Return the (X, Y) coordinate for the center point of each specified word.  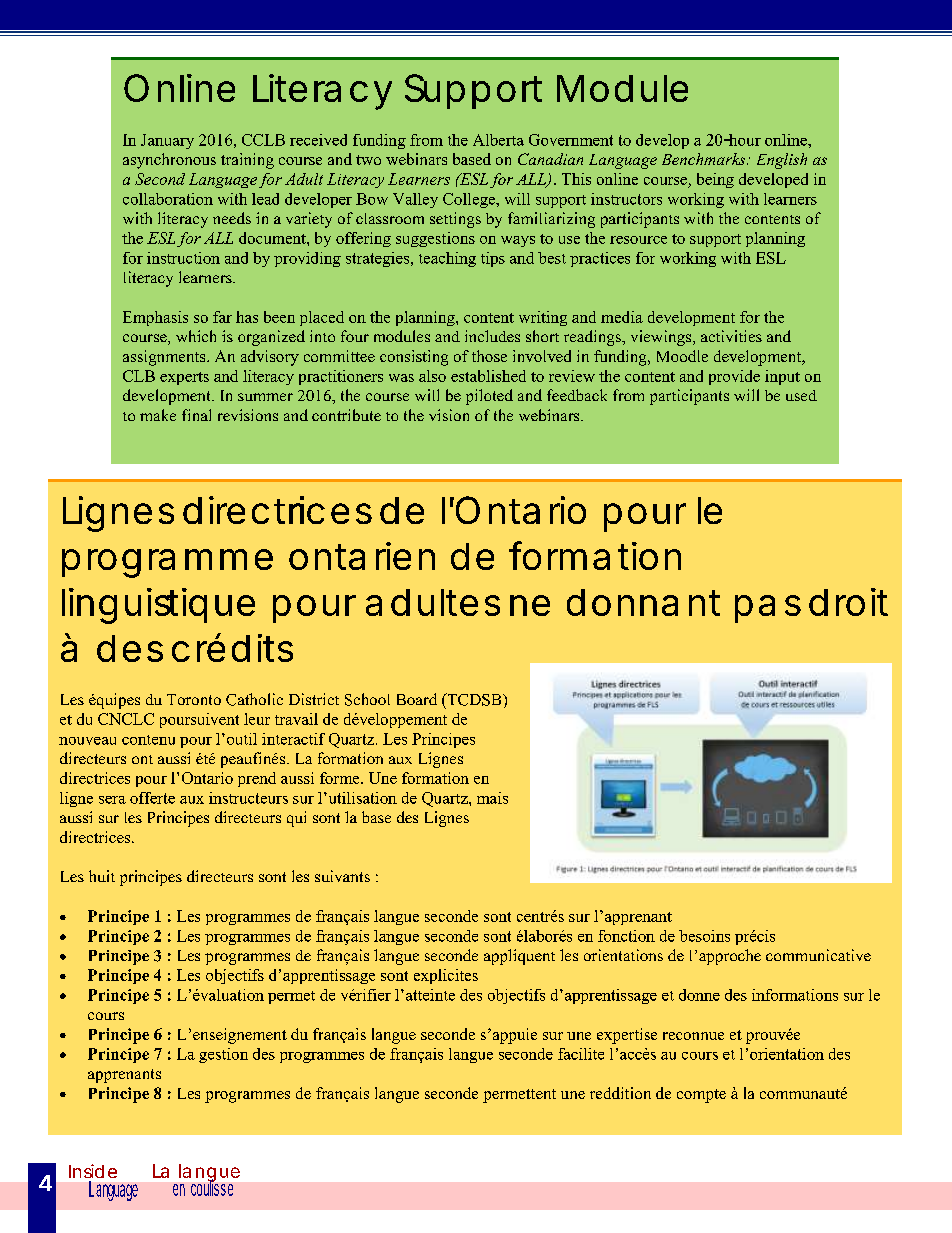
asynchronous (169, 161)
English (782, 161)
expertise (627, 1036)
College (470, 200)
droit (848, 602)
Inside (93, 1171)
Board (417, 699)
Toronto (194, 699)
